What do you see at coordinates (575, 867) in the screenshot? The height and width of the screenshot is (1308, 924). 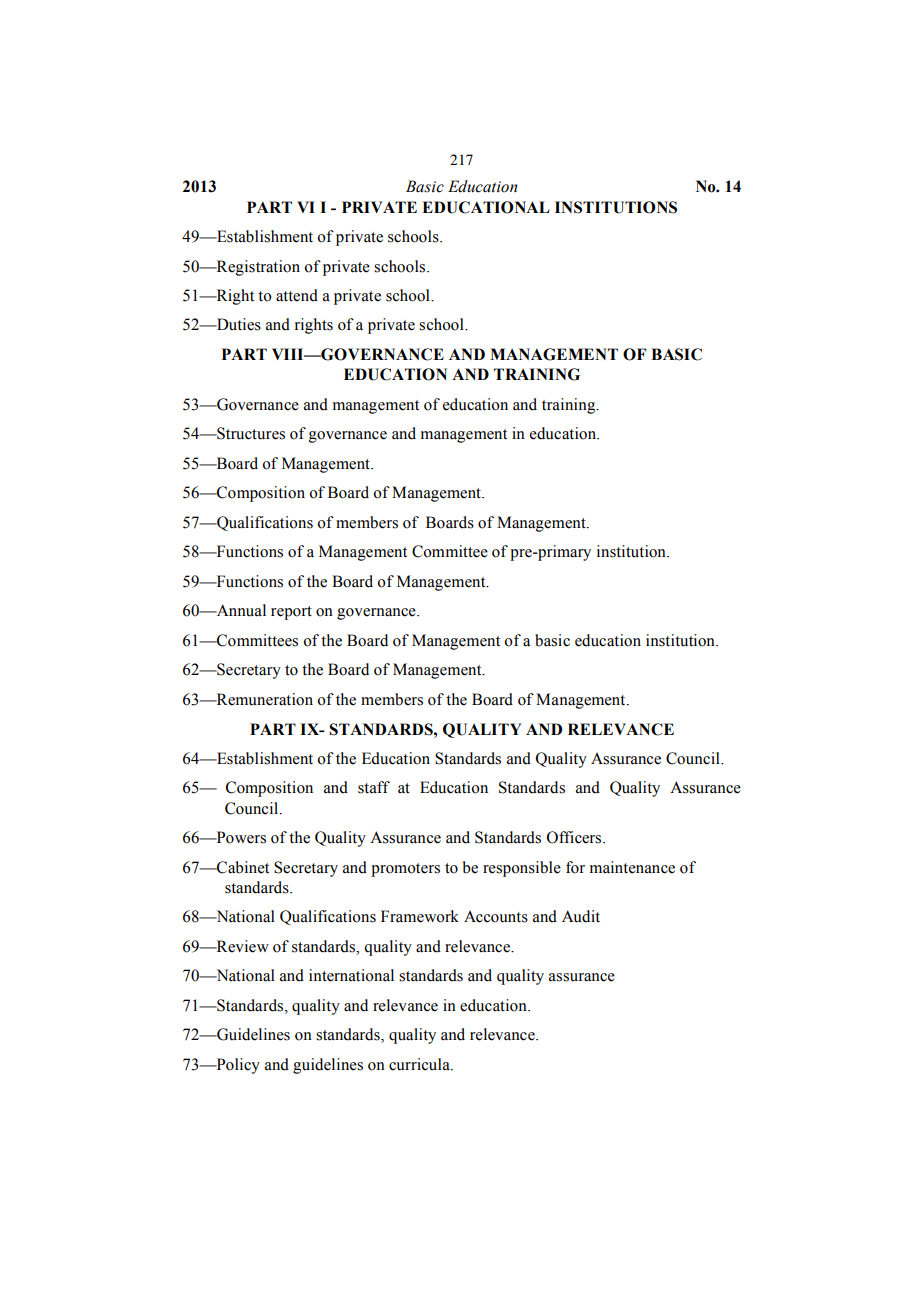 I see `for` at bounding box center [575, 867].
